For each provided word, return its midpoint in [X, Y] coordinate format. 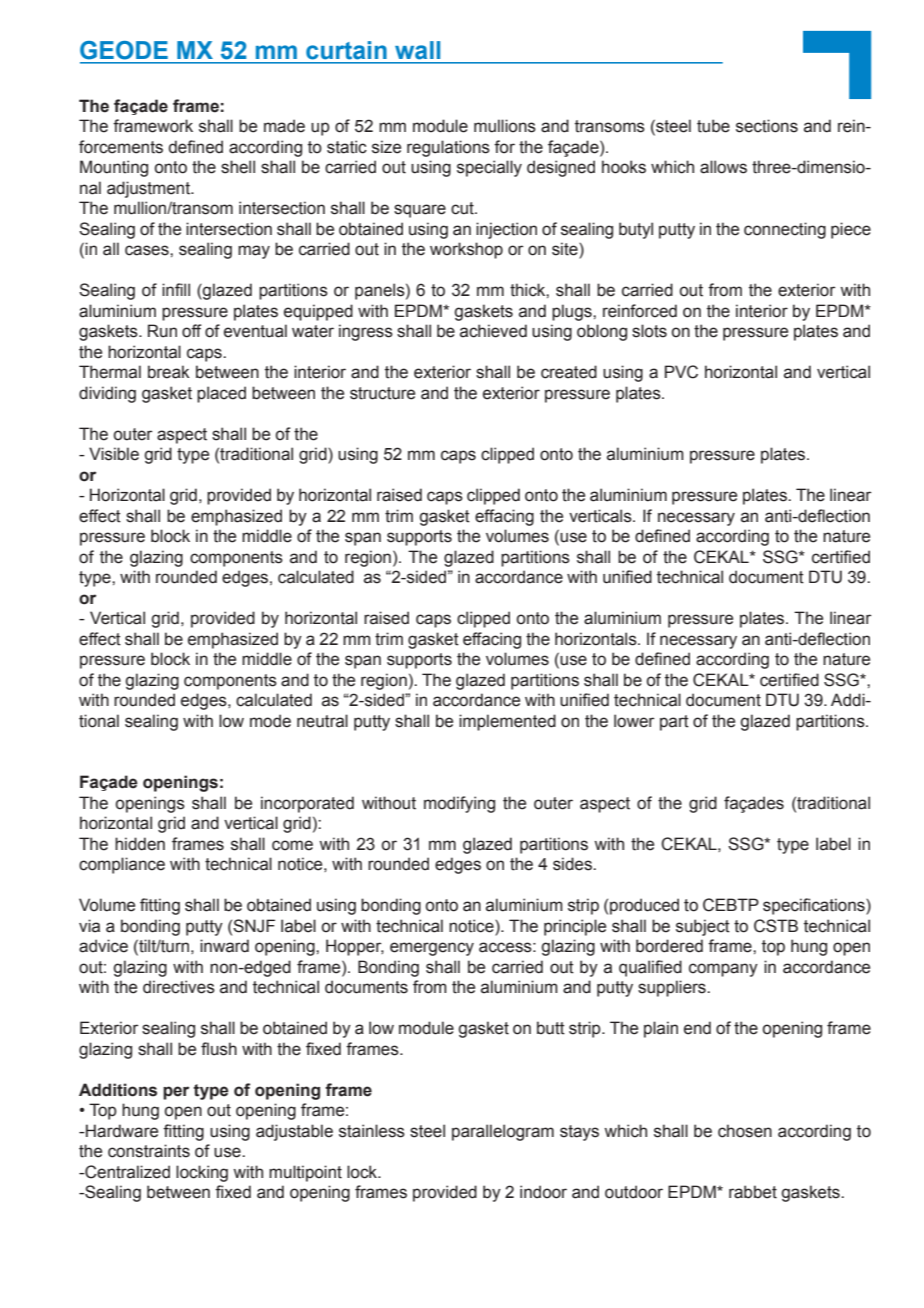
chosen [745, 1131]
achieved [493, 331]
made [284, 126]
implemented [507, 722]
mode [270, 721]
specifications [815, 906]
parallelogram [503, 1132]
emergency [432, 949]
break [169, 372]
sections [767, 126]
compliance [122, 865]
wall [417, 50]
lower [634, 721]
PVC [681, 372]
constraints [149, 1151]
